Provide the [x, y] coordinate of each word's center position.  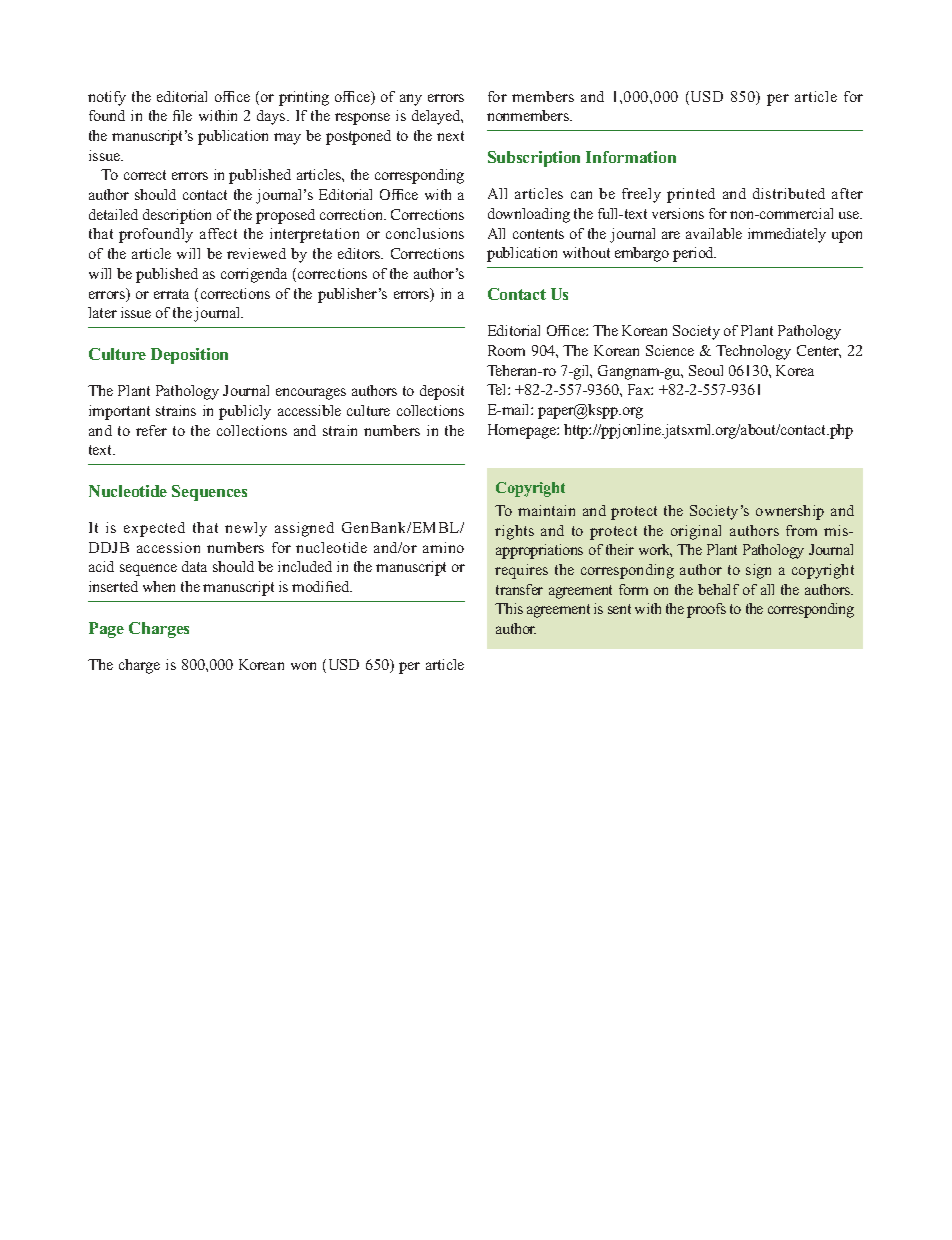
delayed [437, 117]
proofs [706, 610]
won [303, 666]
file [182, 115]
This [509, 608]
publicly [245, 412]
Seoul [706, 370]
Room [506, 350]
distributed [789, 193]
